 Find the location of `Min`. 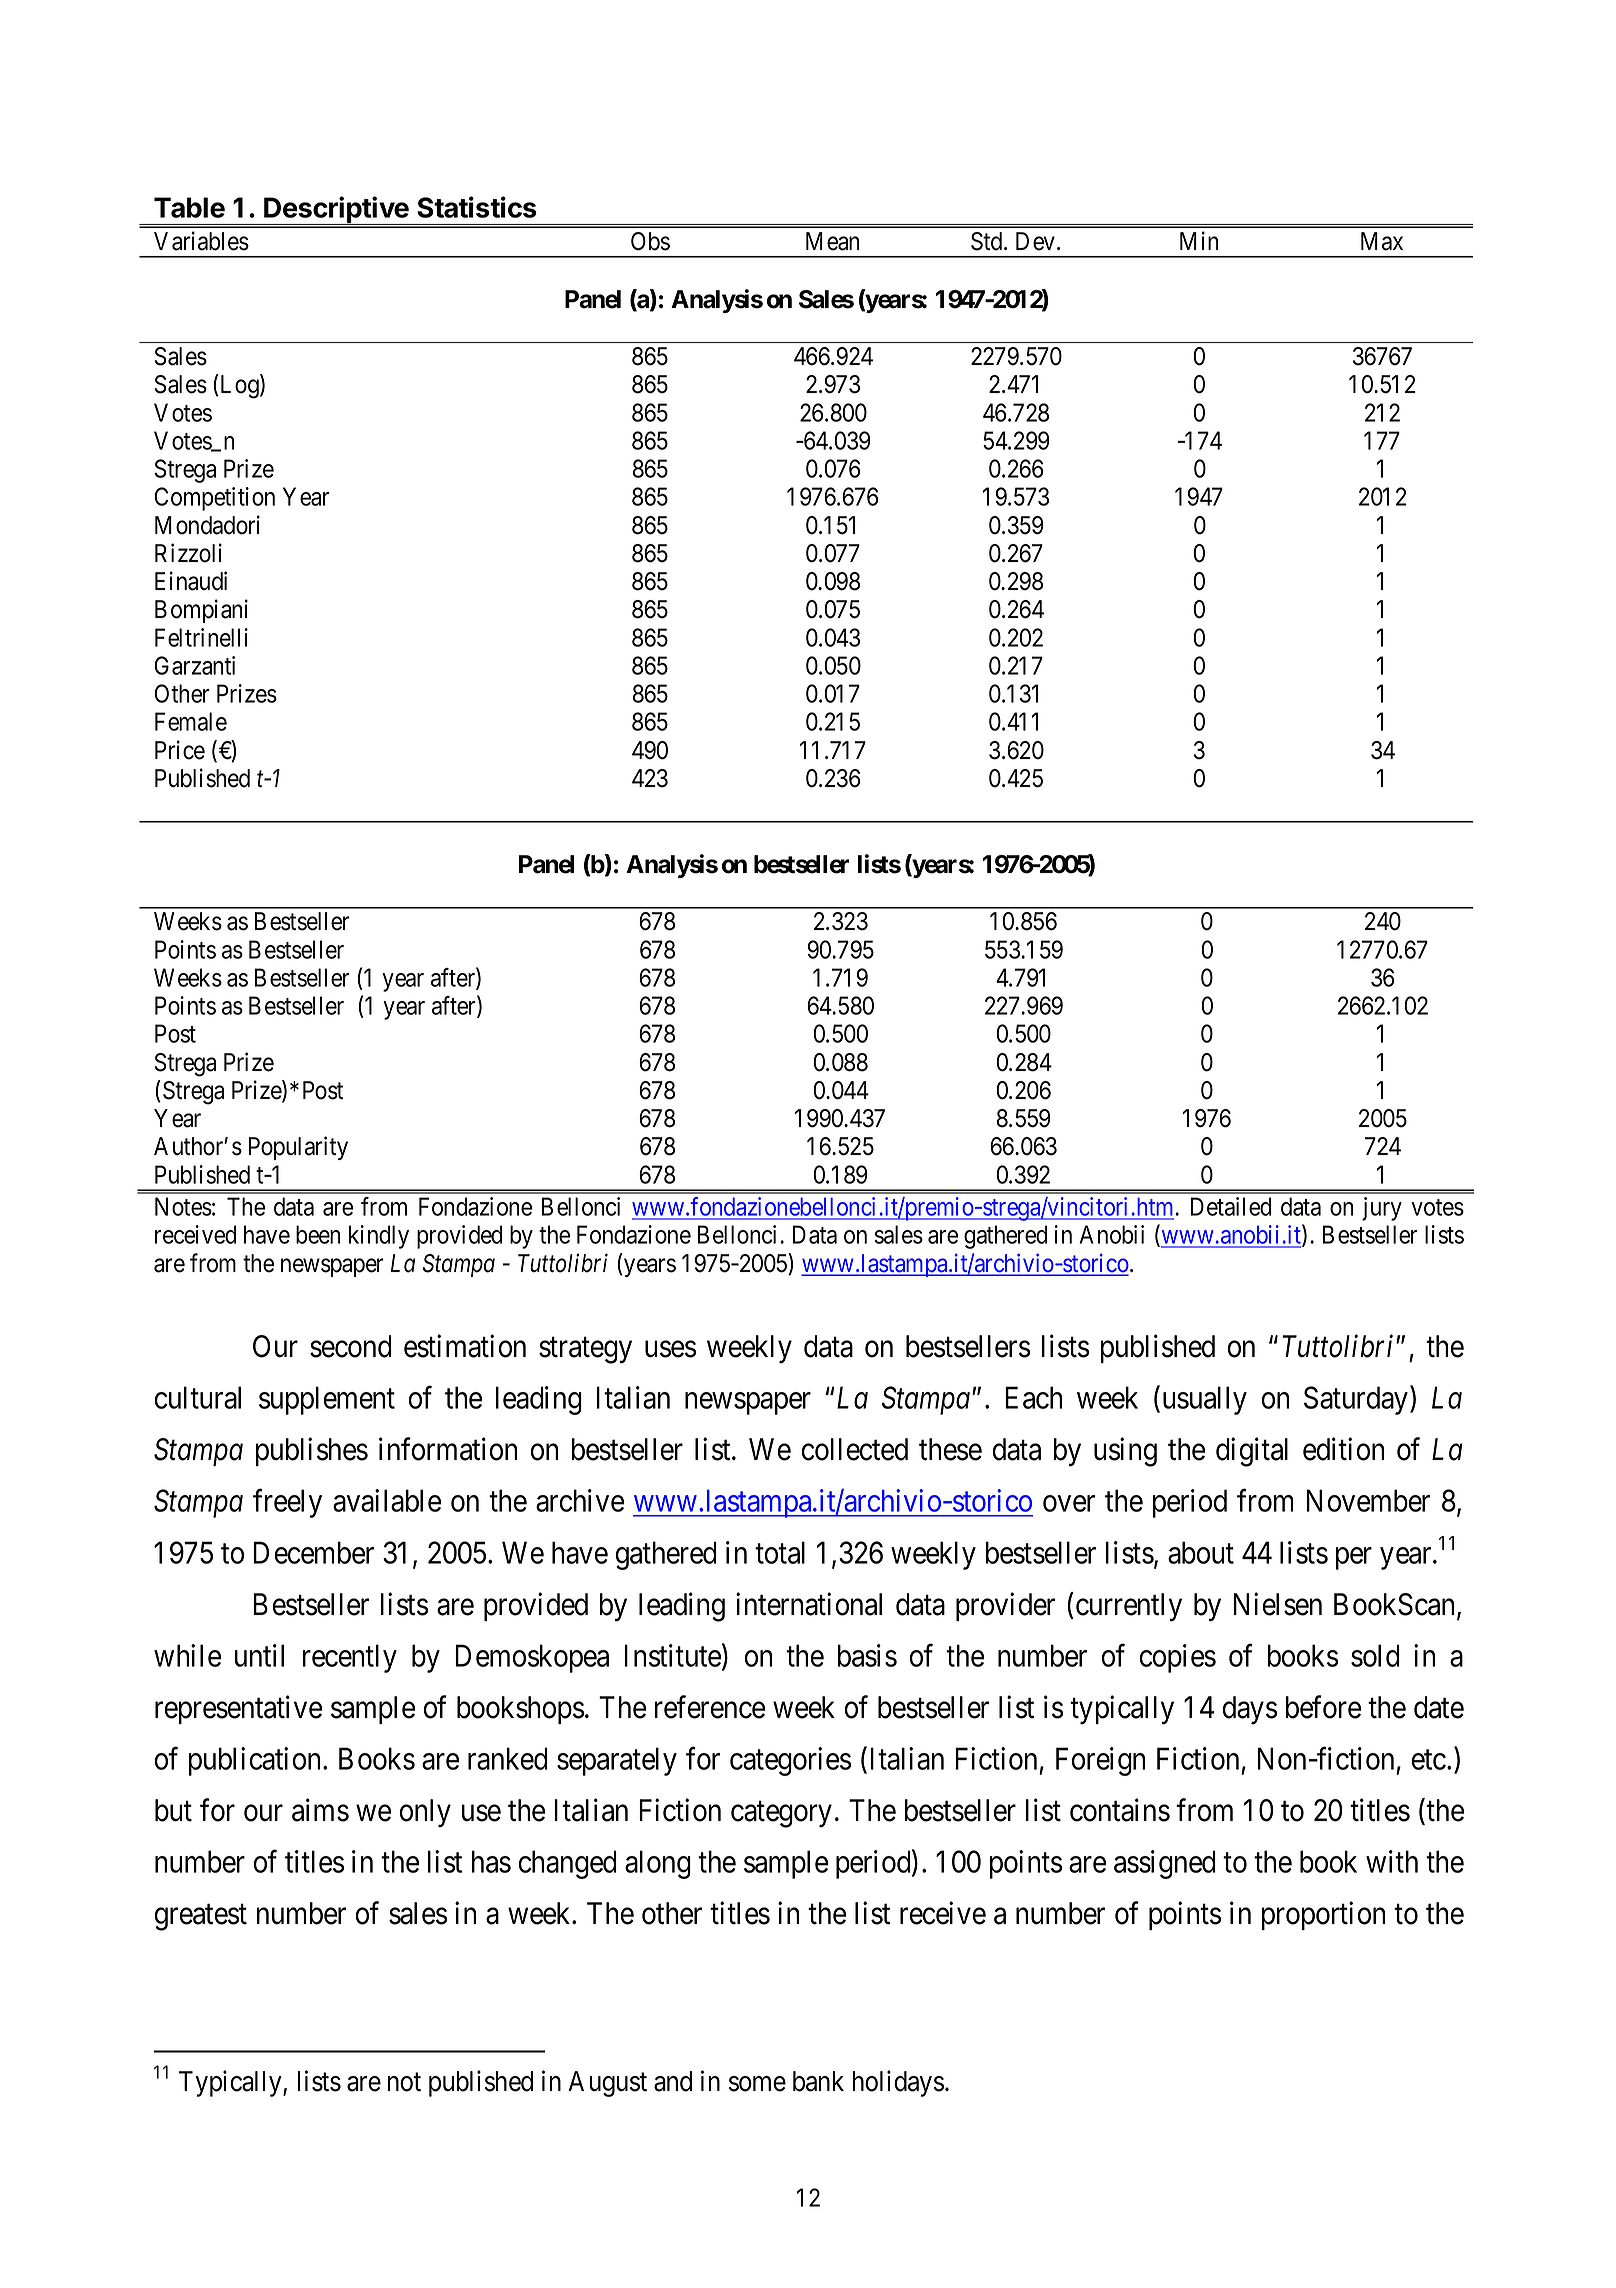

Min is located at coordinates (1199, 240).
